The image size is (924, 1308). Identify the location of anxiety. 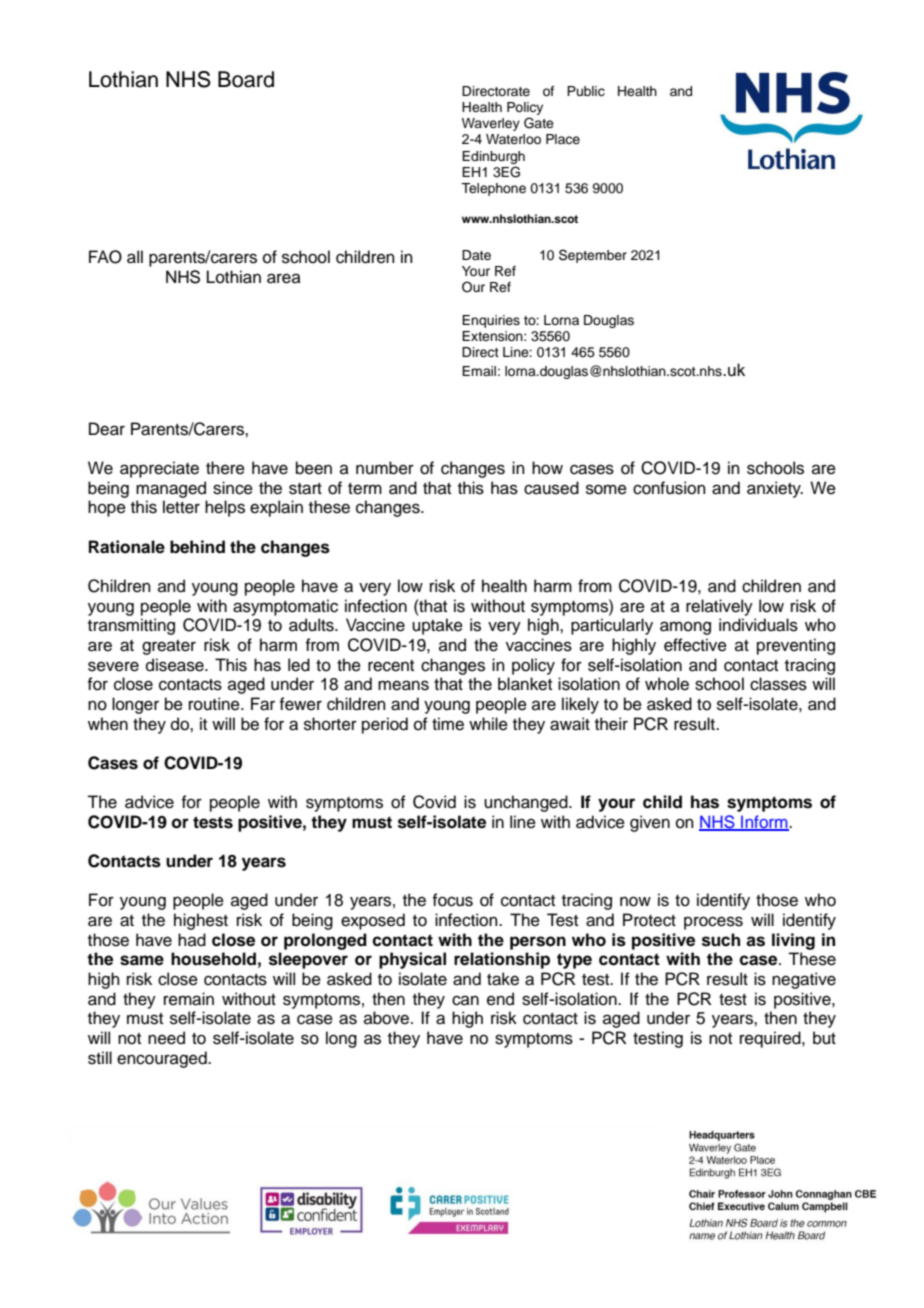
(775, 489).
